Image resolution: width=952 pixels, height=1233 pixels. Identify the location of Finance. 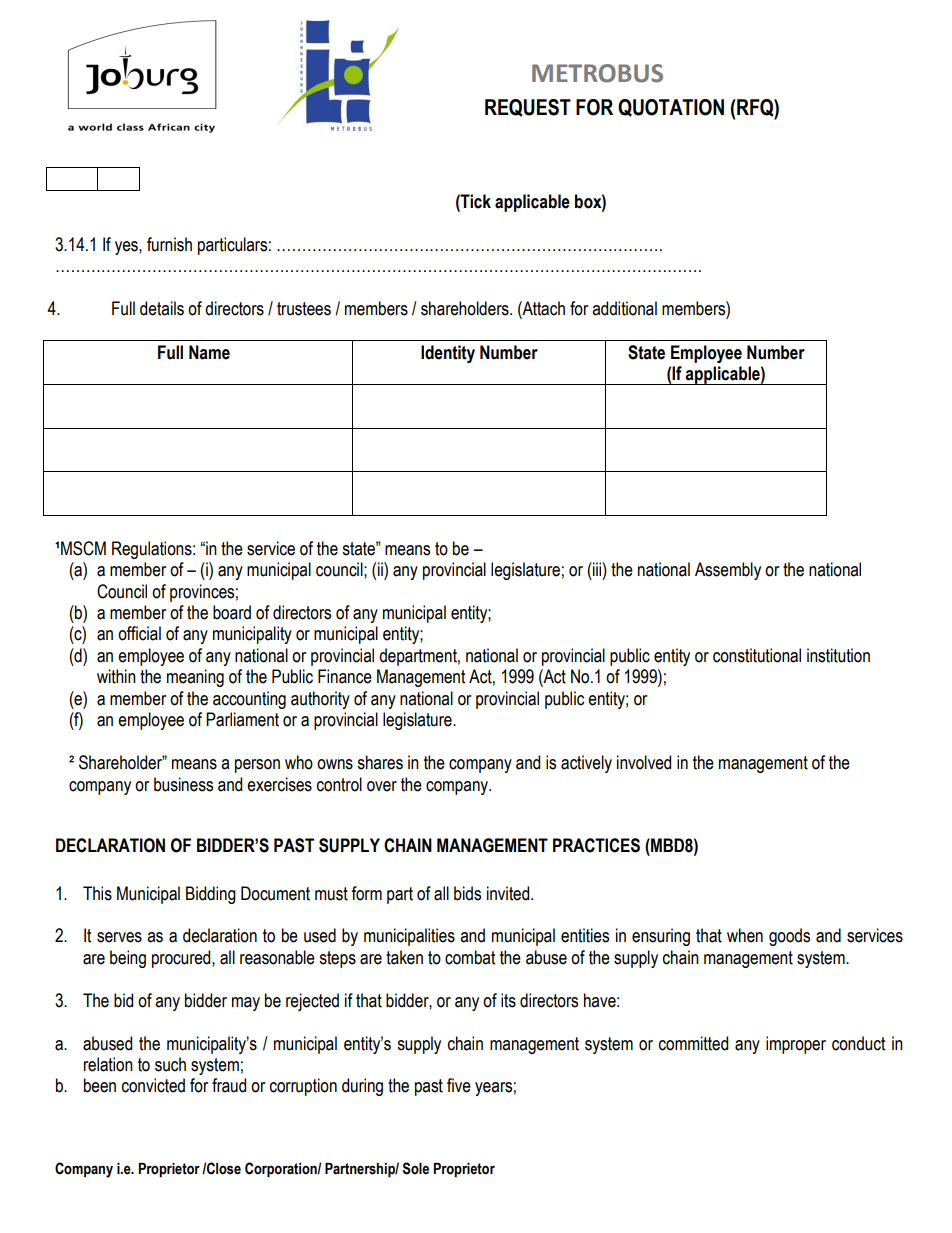
(345, 676).
